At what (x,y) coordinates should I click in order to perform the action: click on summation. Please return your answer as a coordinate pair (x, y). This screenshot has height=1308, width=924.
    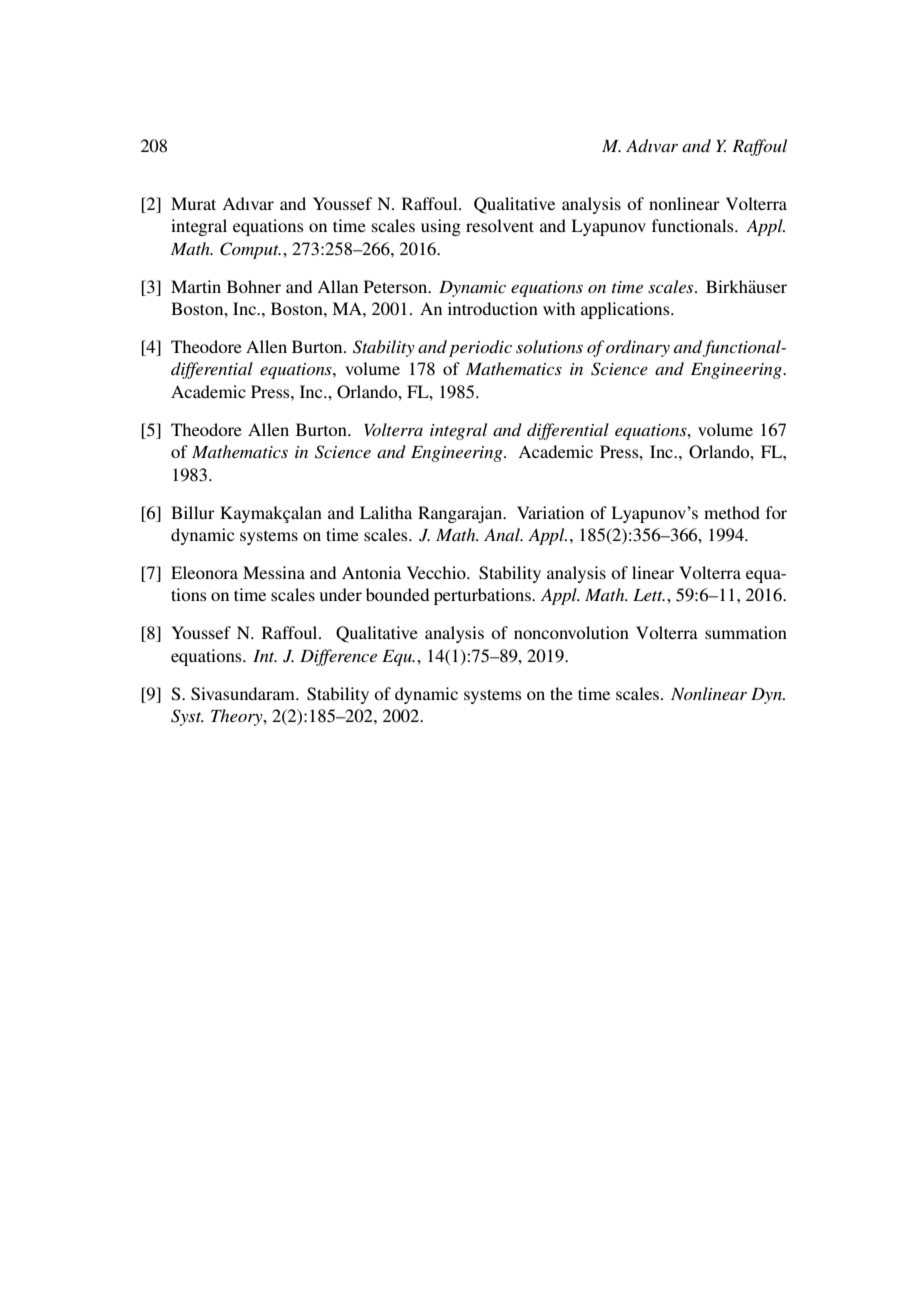
    Looking at the image, I should click on (746, 632).
